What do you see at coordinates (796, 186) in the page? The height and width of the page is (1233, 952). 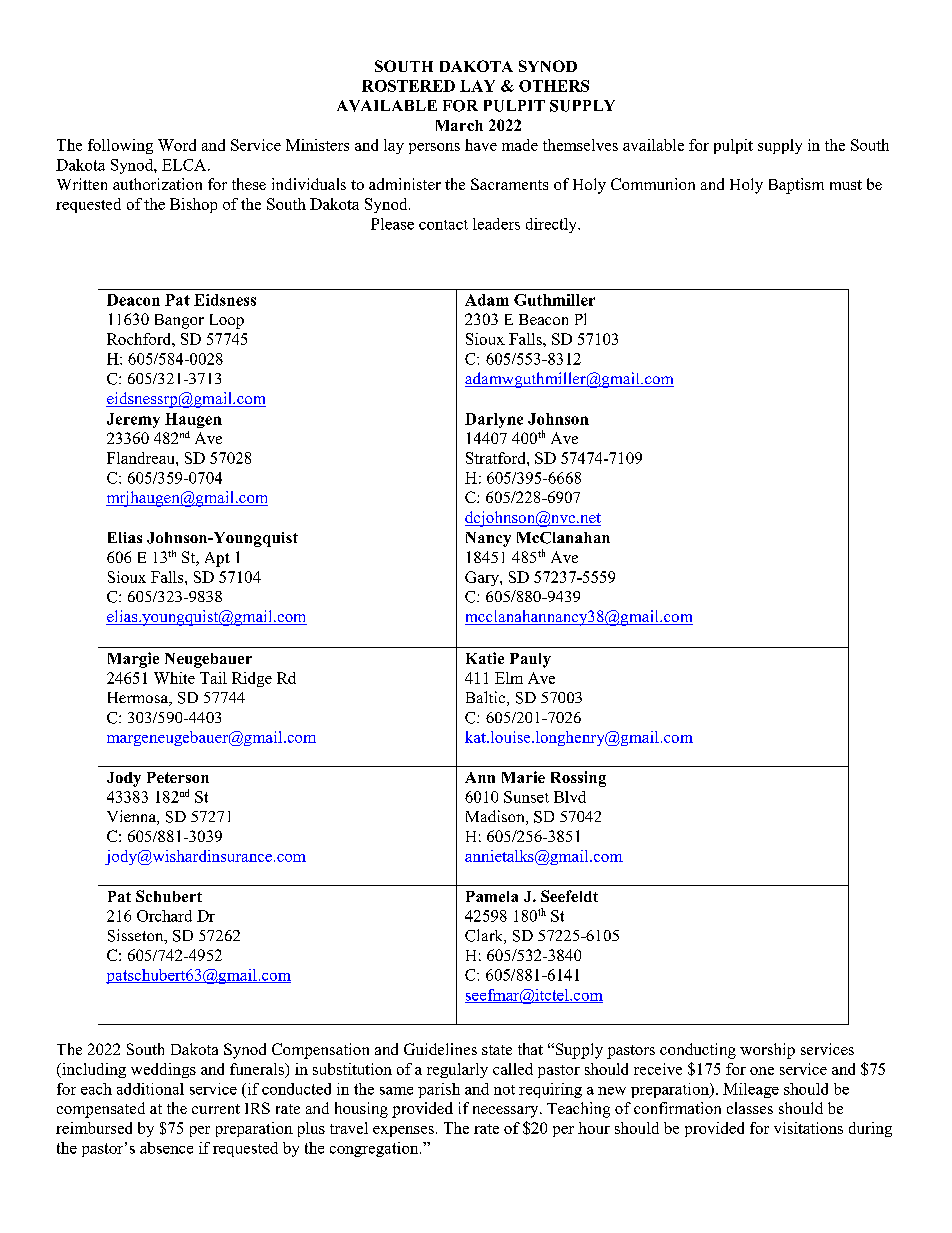 I see `Baptism` at bounding box center [796, 186].
